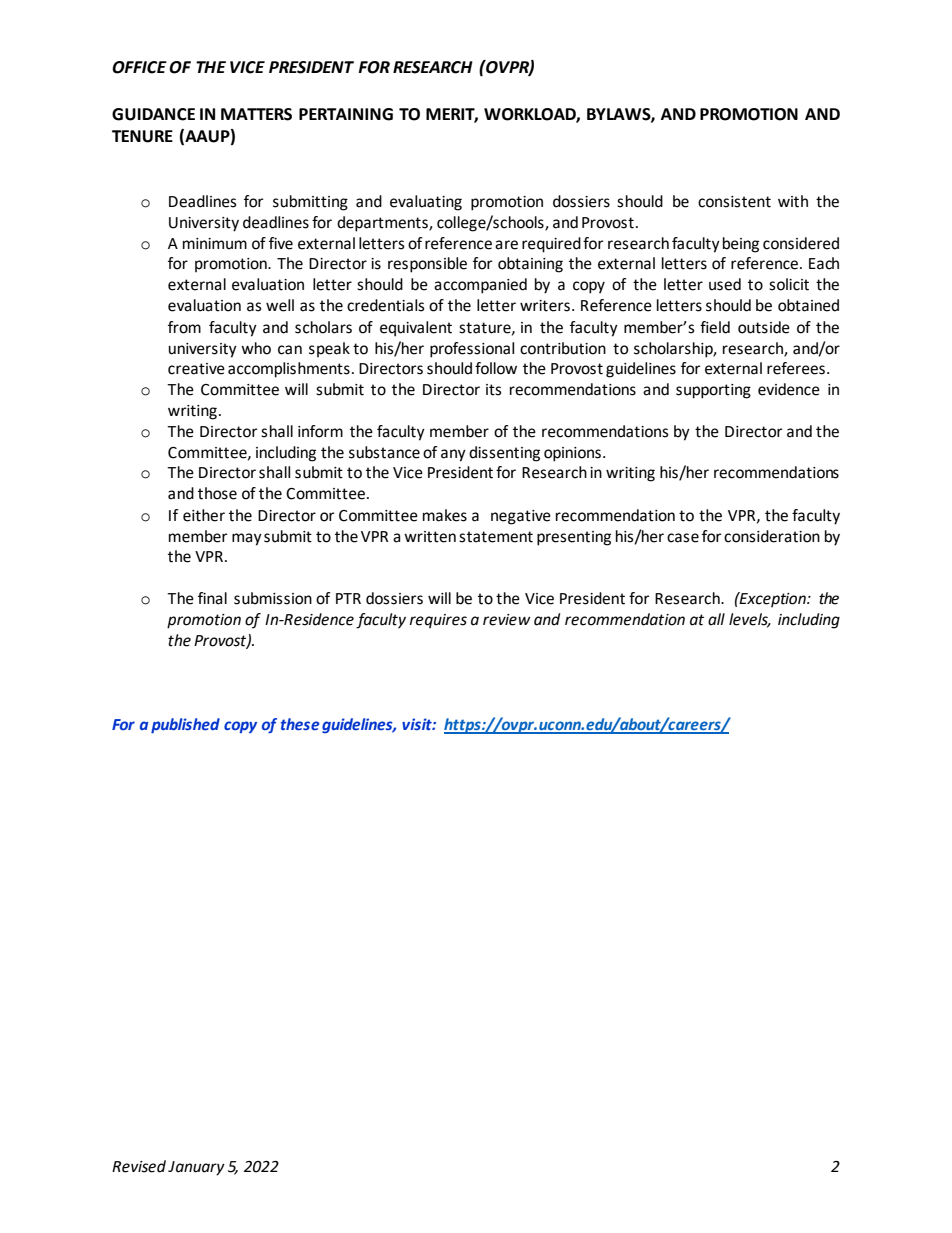 Image resolution: width=952 pixels, height=1233 pixels. What do you see at coordinates (139, 1166) in the page?
I see `Revised` at bounding box center [139, 1166].
